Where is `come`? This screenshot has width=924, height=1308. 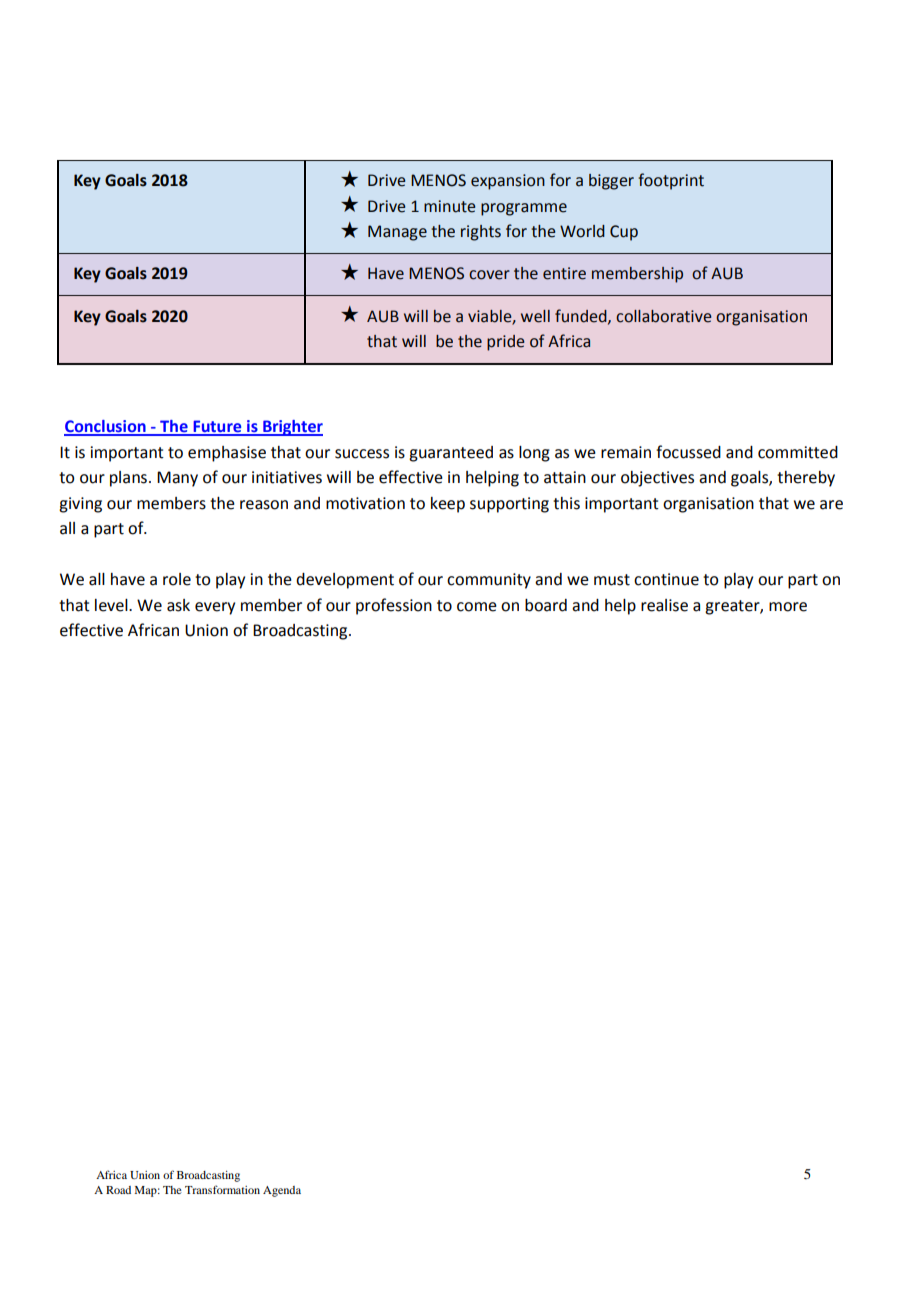 come is located at coordinates (477, 607).
